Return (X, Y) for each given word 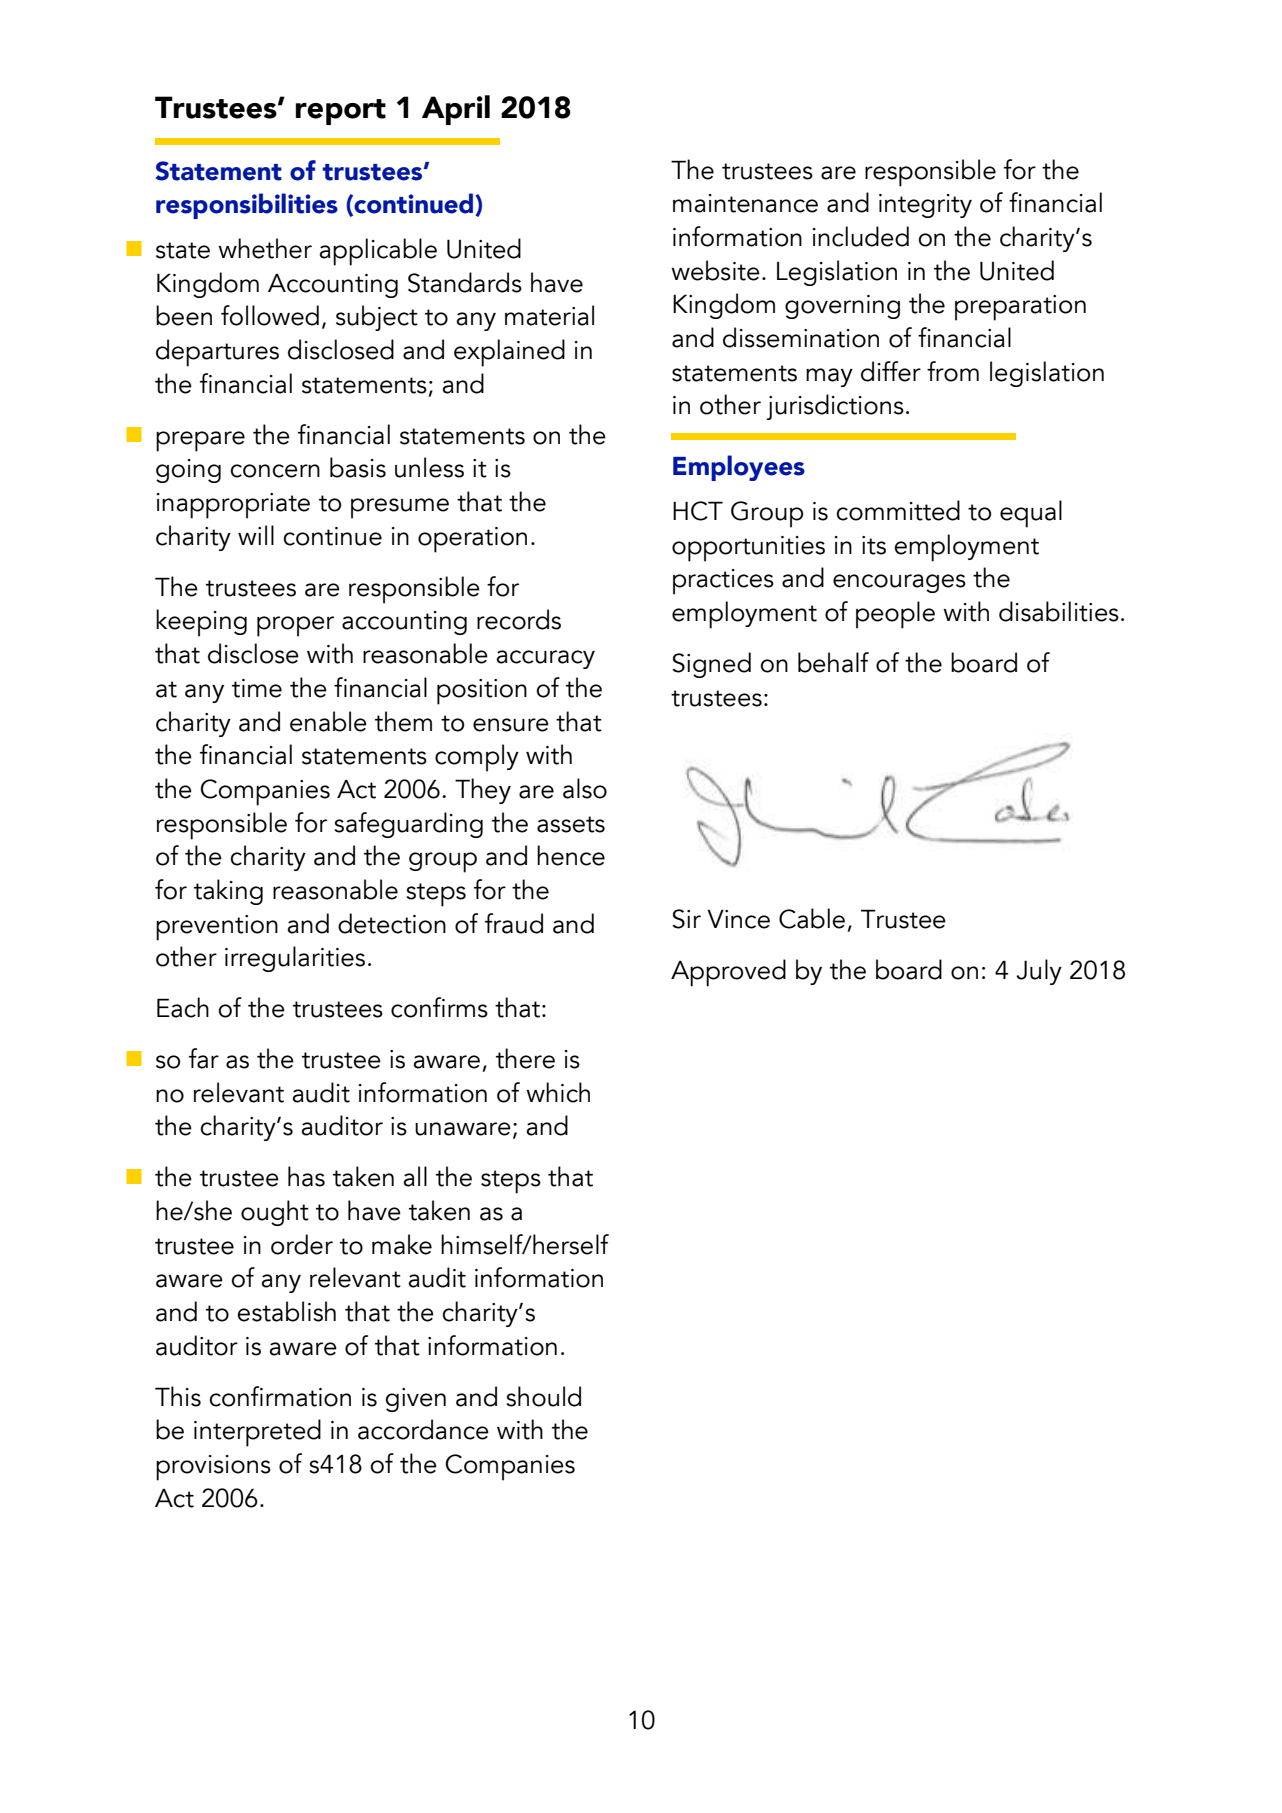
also (585, 788)
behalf (833, 662)
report (341, 112)
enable (328, 721)
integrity (925, 206)
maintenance (745, 203)
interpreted (257, 1433)
